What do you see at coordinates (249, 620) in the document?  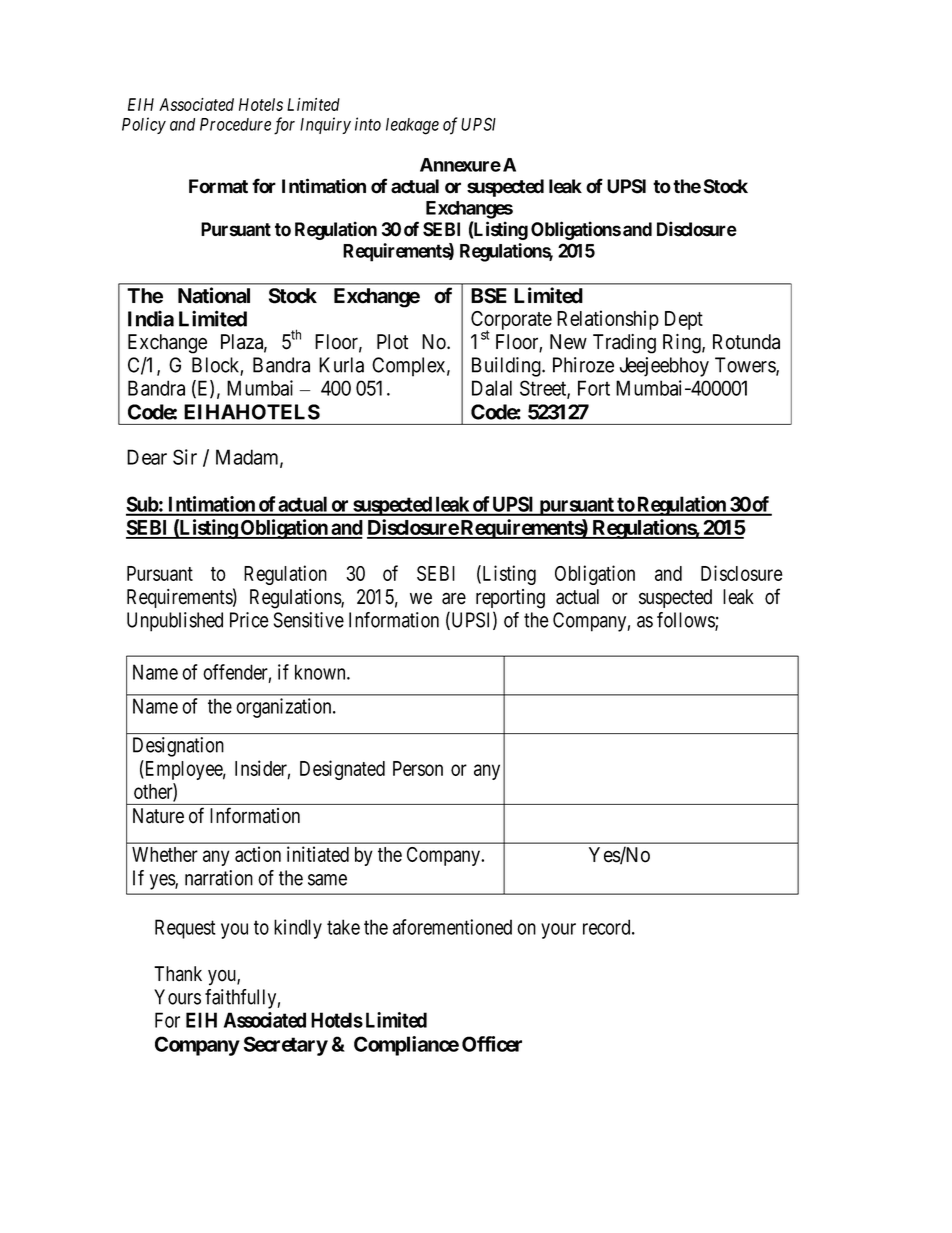 I see `Price` at bounding box center [249, 620].
